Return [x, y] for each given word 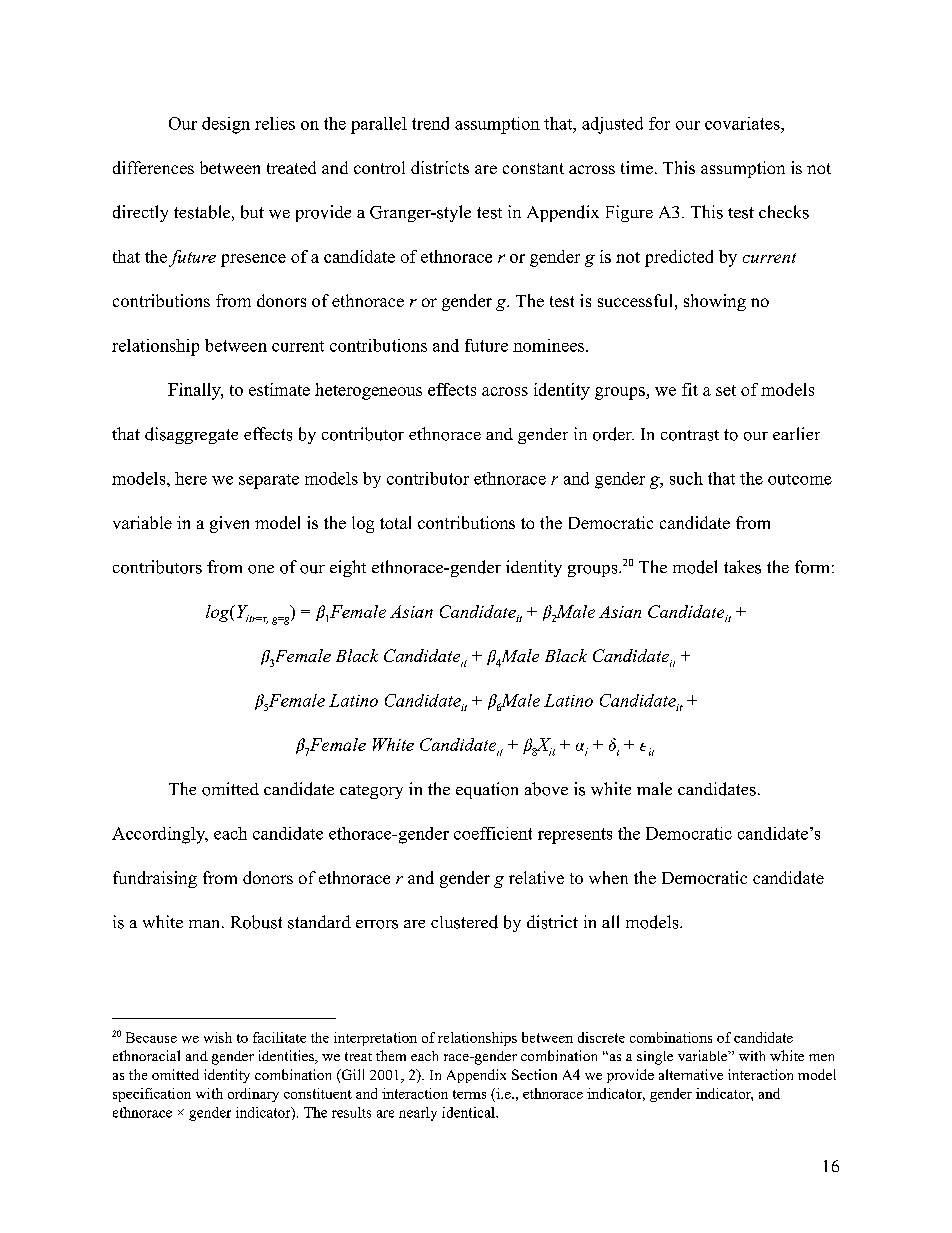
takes [742, 567]
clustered [464, 922]
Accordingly [160, 835]
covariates [743, 123]
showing [715, 302]
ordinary [253, 1095]
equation [487, 790]
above [546, 789]
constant [533, 168]
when [608, 877]
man [206, 924]
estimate [279, 389]
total [395, 522]
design [226, 125]
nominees [548, 345]
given [229, 524]
